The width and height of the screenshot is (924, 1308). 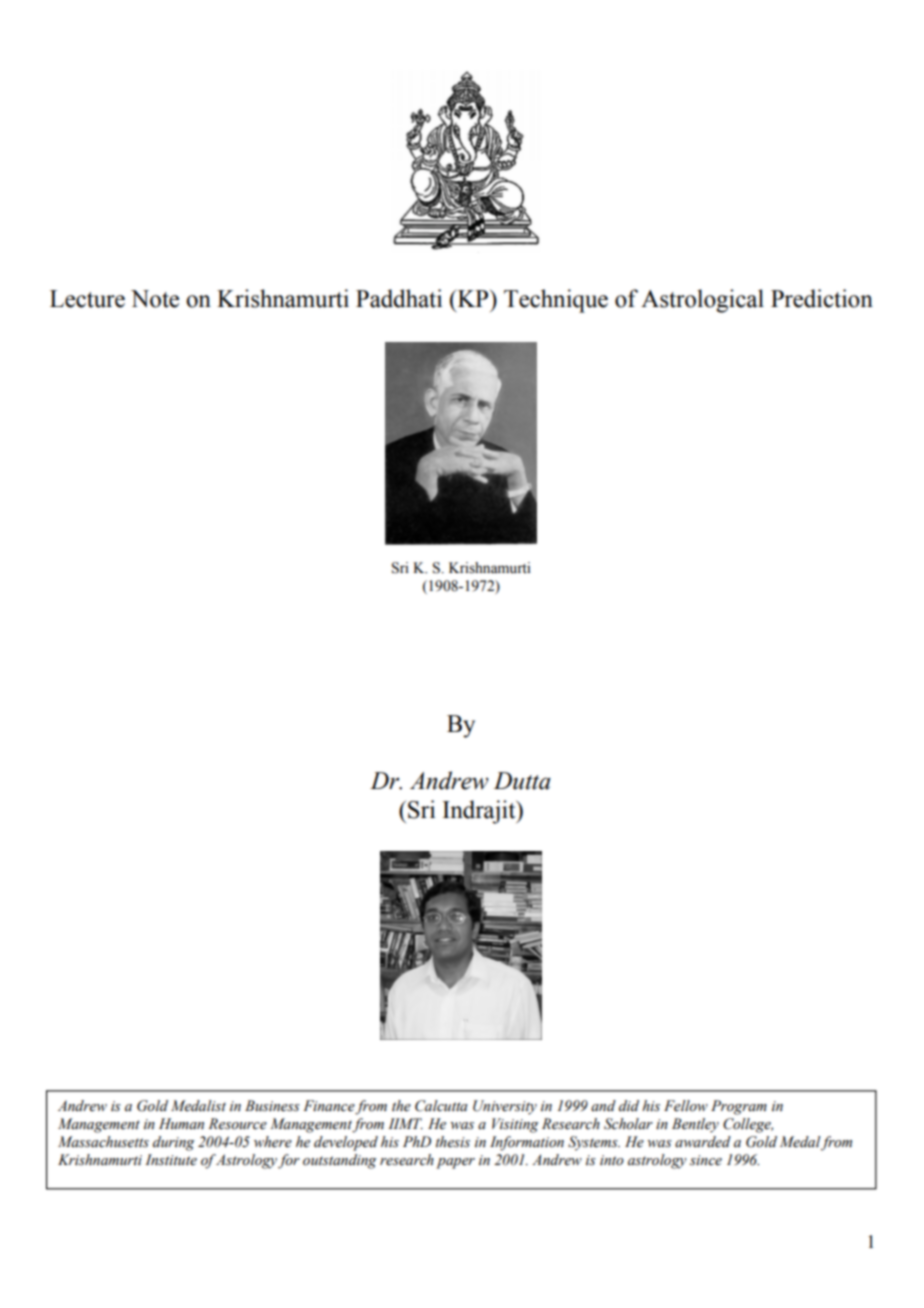 I want to click on Business, so click(x=272, y=1106).
